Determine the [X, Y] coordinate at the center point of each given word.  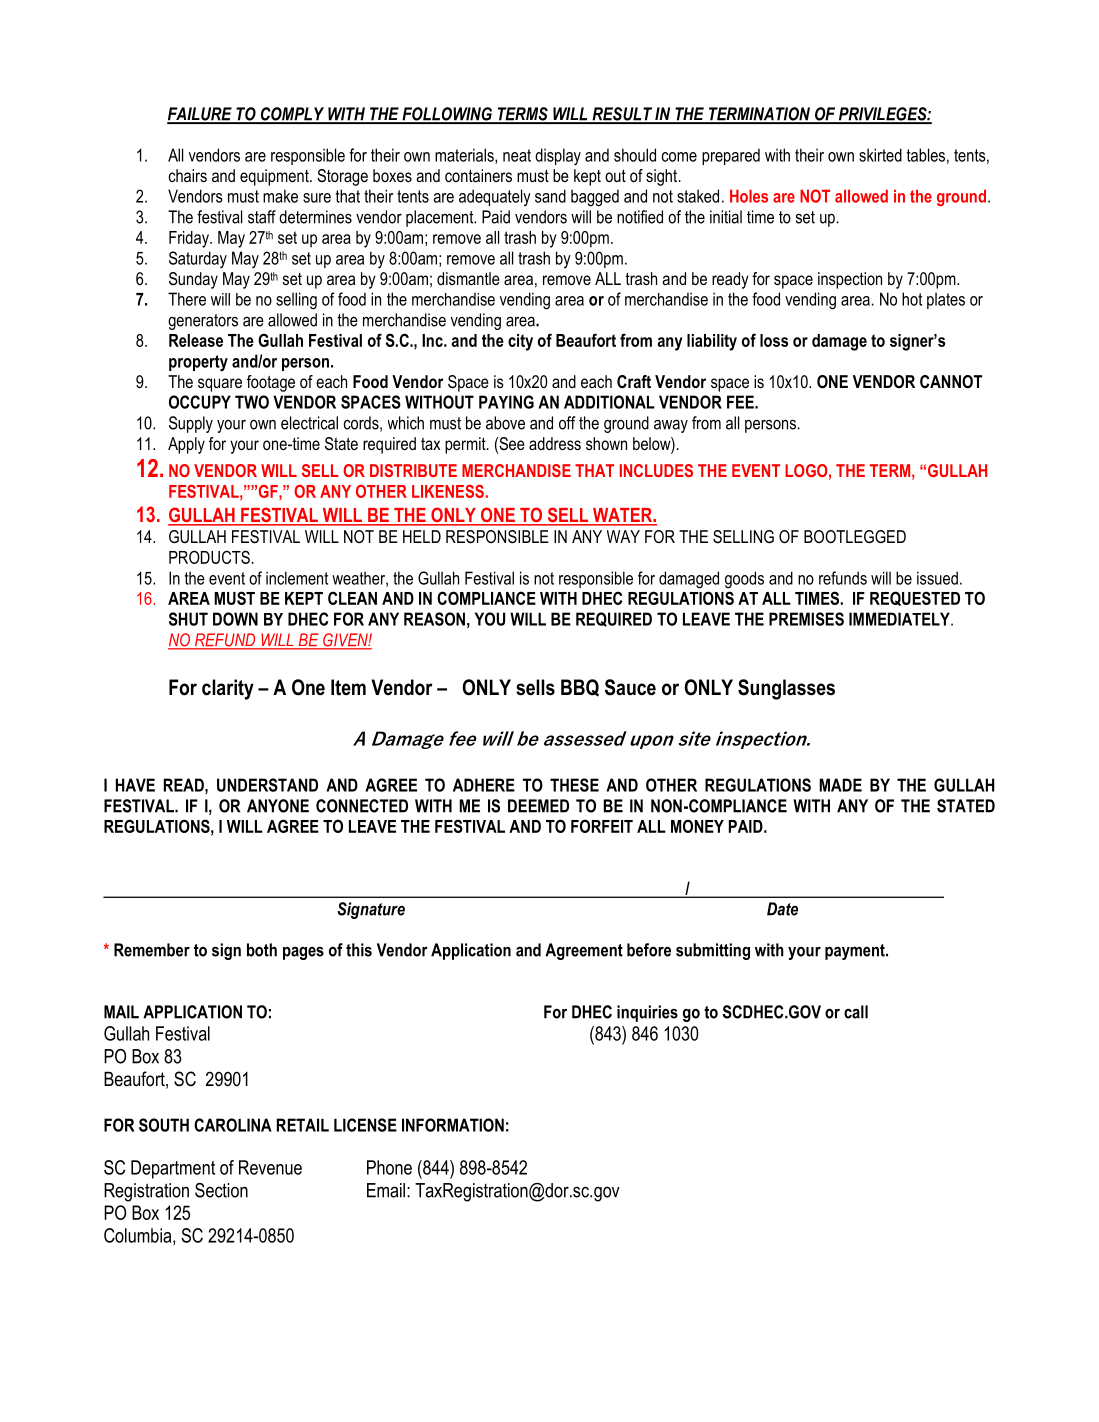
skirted [880, 155]
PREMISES [806, 619]
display [558, 157]
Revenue [270, 1167]
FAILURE [200, 115]
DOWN [235, 619]
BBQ [580, 688]
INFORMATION [453, 1125]
